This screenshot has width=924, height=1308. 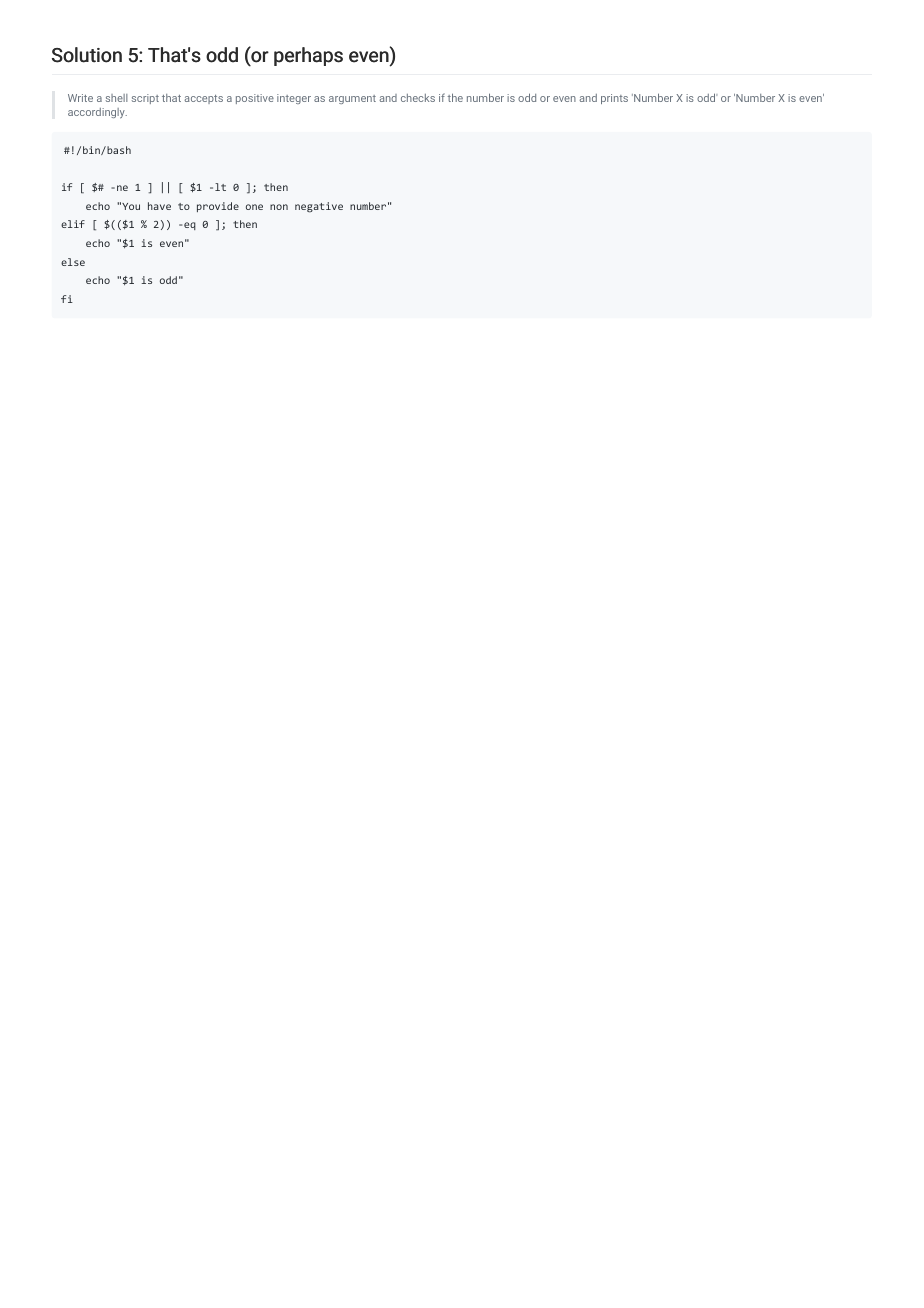 I want to click on checks, so click(x=418, y=98).
